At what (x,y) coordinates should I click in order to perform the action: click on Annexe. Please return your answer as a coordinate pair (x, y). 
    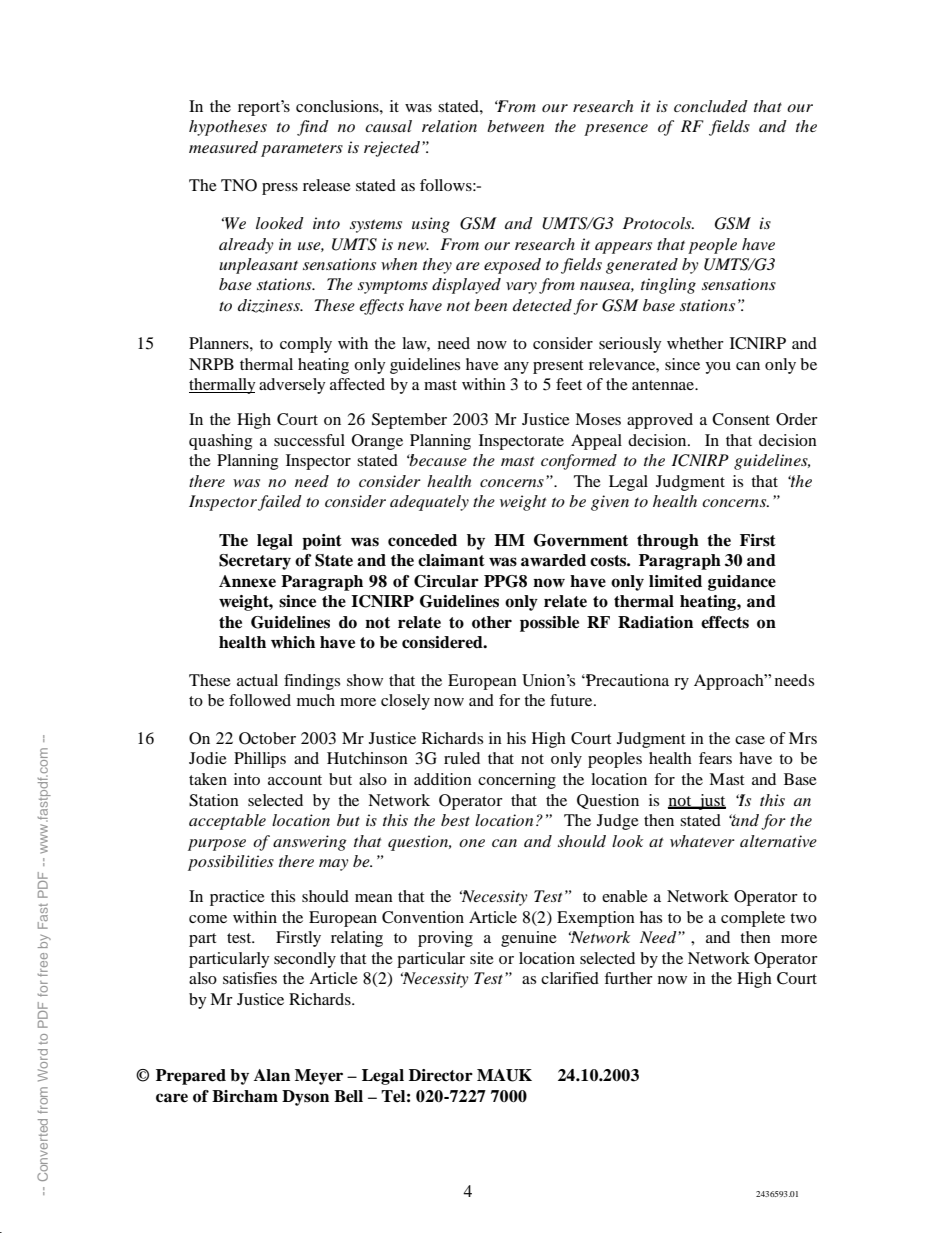
    Looking at the image, I should click on (247, 581).
